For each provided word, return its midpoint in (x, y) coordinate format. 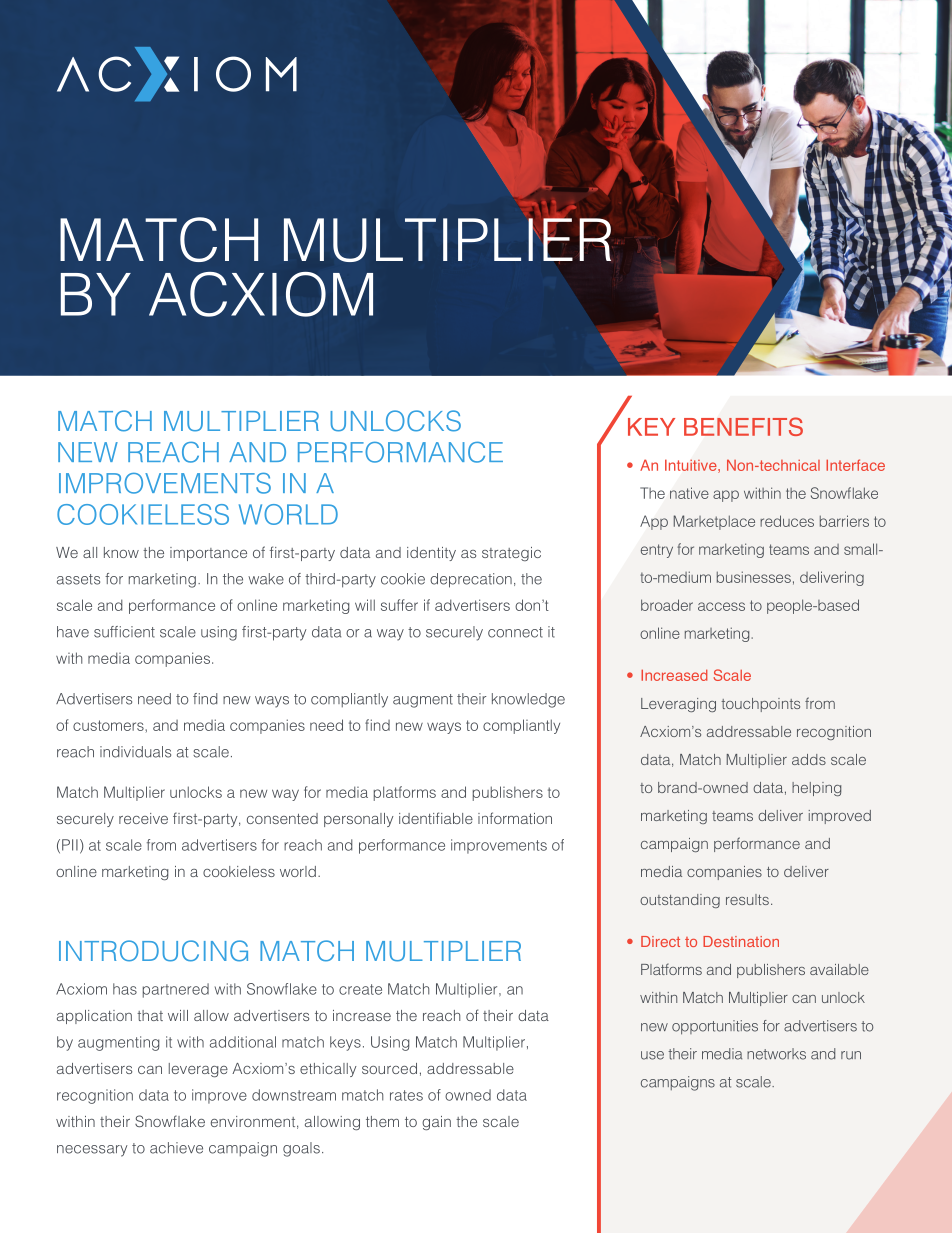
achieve (176, 1148)
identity (431, 554)
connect (515, 632)
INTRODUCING (153, 951)
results (747, 899)
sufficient (124, 632)
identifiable (436, 818)
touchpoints (760, 705)
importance (208, 554)
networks (776, 1054)
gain (436, 1123)
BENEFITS (743, 426)
